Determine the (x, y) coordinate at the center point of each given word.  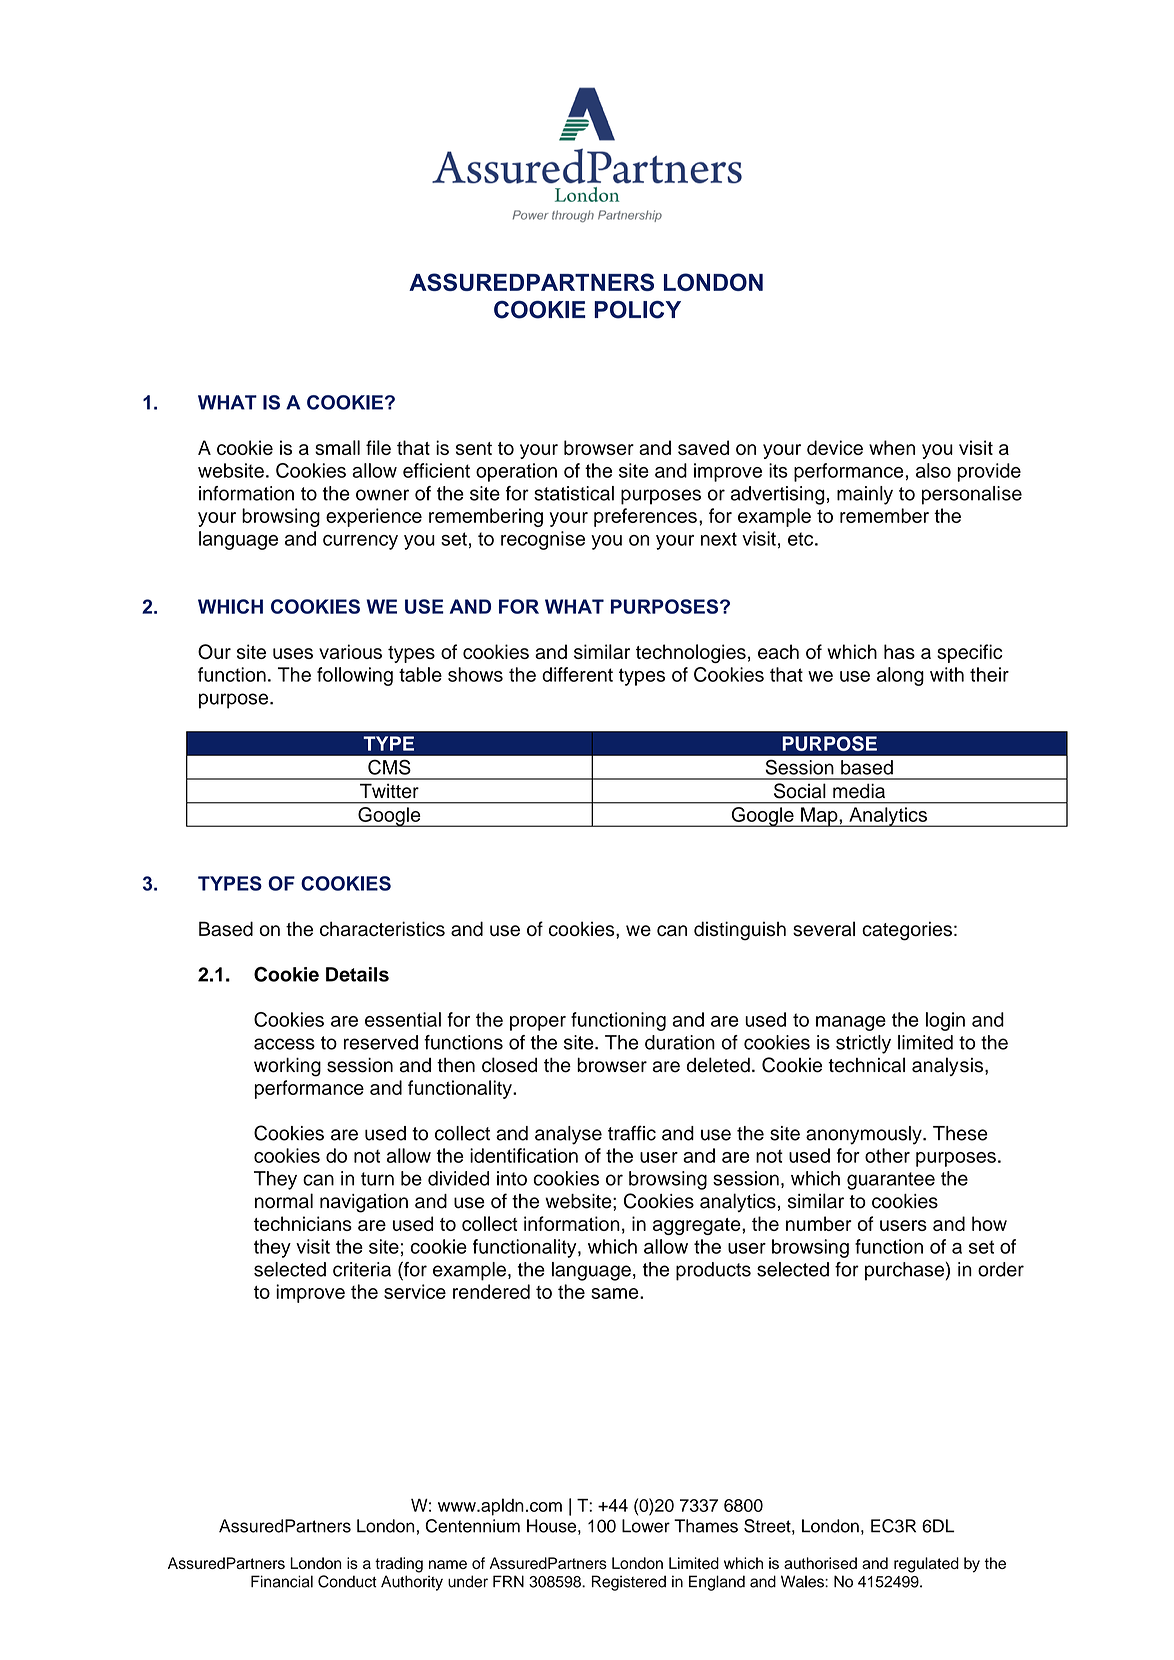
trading (399, 1565)
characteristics (382, 929)
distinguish (740, 931)
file (378, 447)
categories (907, 931)
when (892, 447)
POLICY (637, 310)
